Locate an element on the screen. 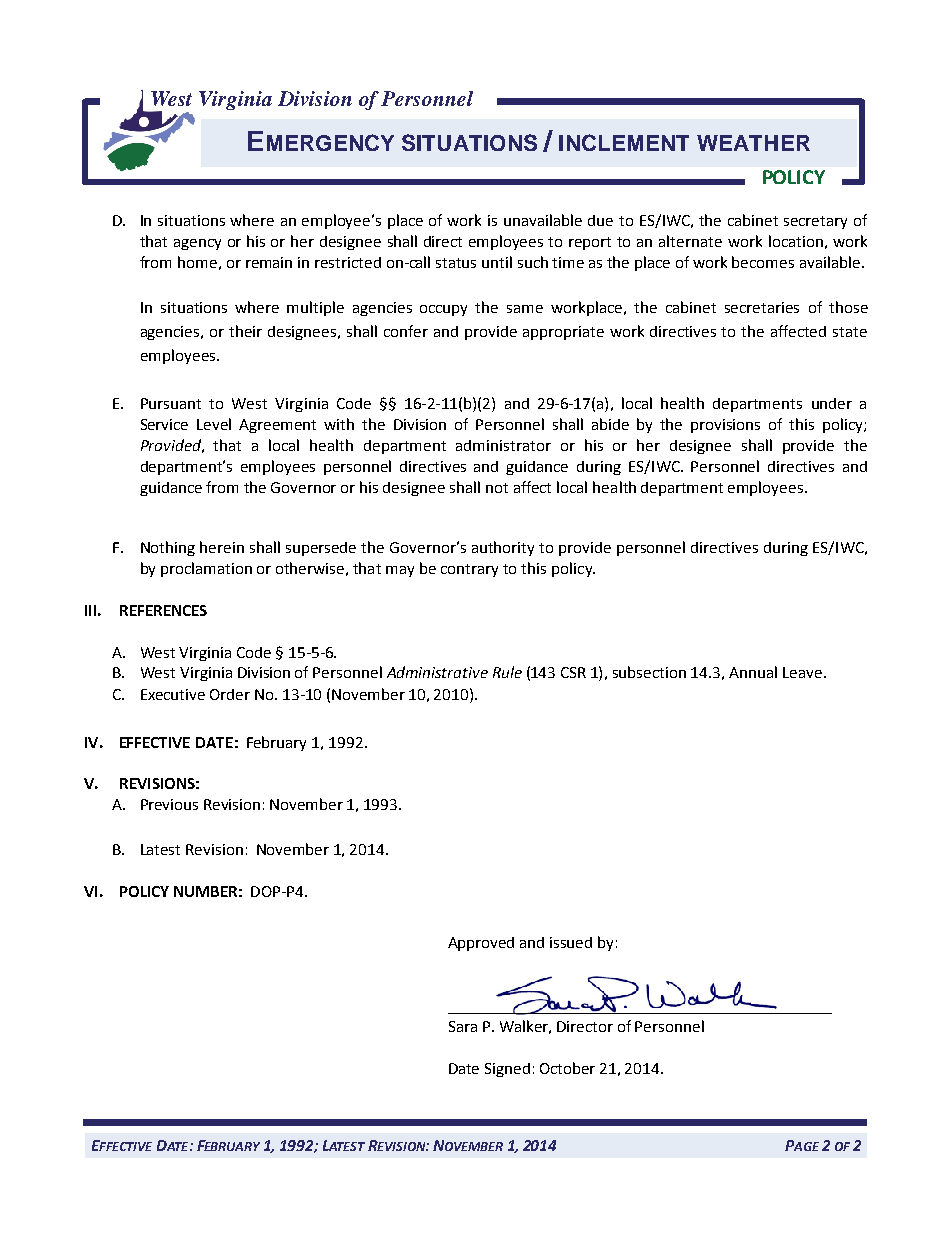 The image size is (952, 1233). proclamation is located at coordinates (206, 569).
